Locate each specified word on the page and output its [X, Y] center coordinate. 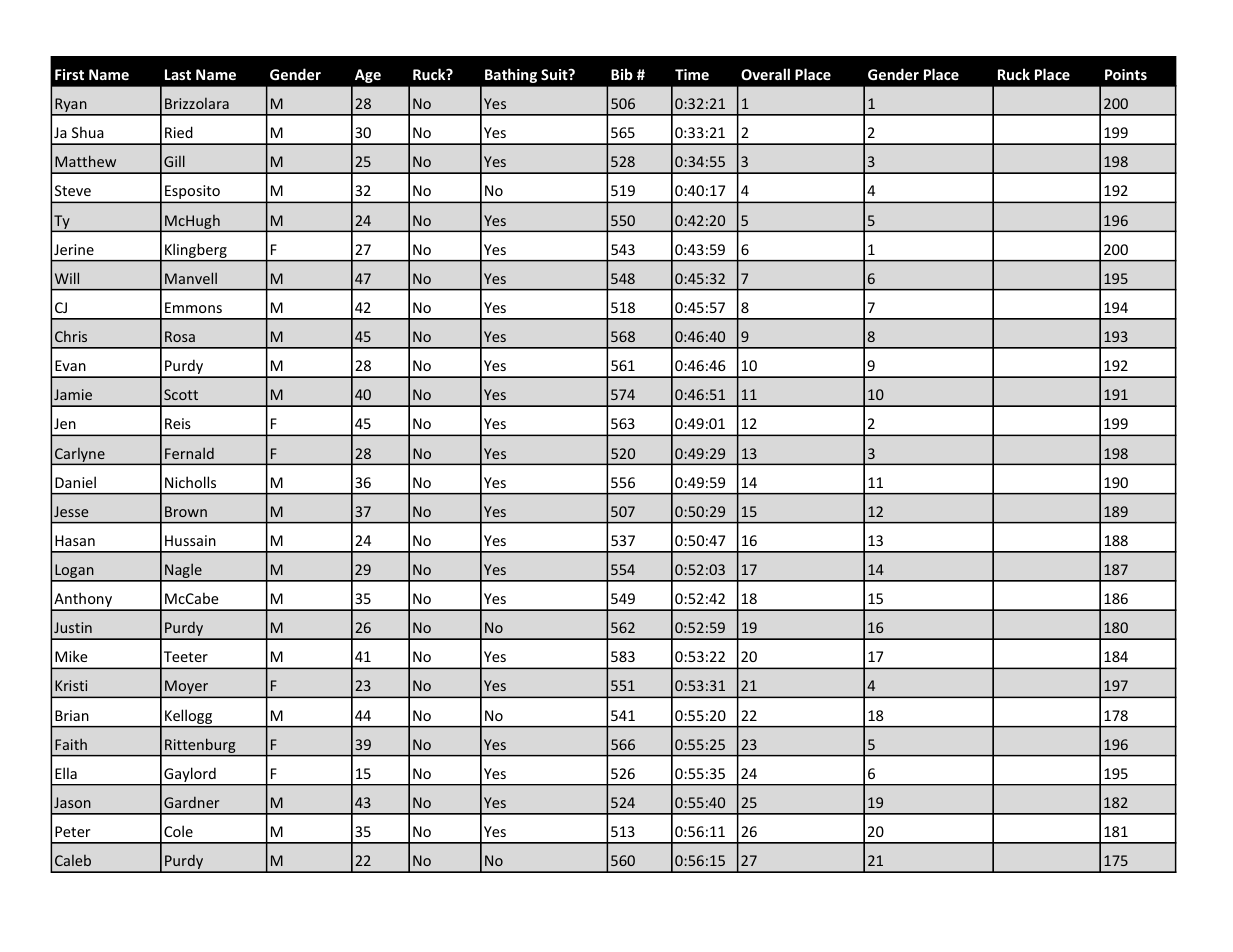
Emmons [193, 307]
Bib [622, 74]
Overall [765, 74]
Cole [178, 831]
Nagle [183, 572]
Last [178, 74]
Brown [186, 511]
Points [1126, 74]
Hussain [190, 540]
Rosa [180, 336]
